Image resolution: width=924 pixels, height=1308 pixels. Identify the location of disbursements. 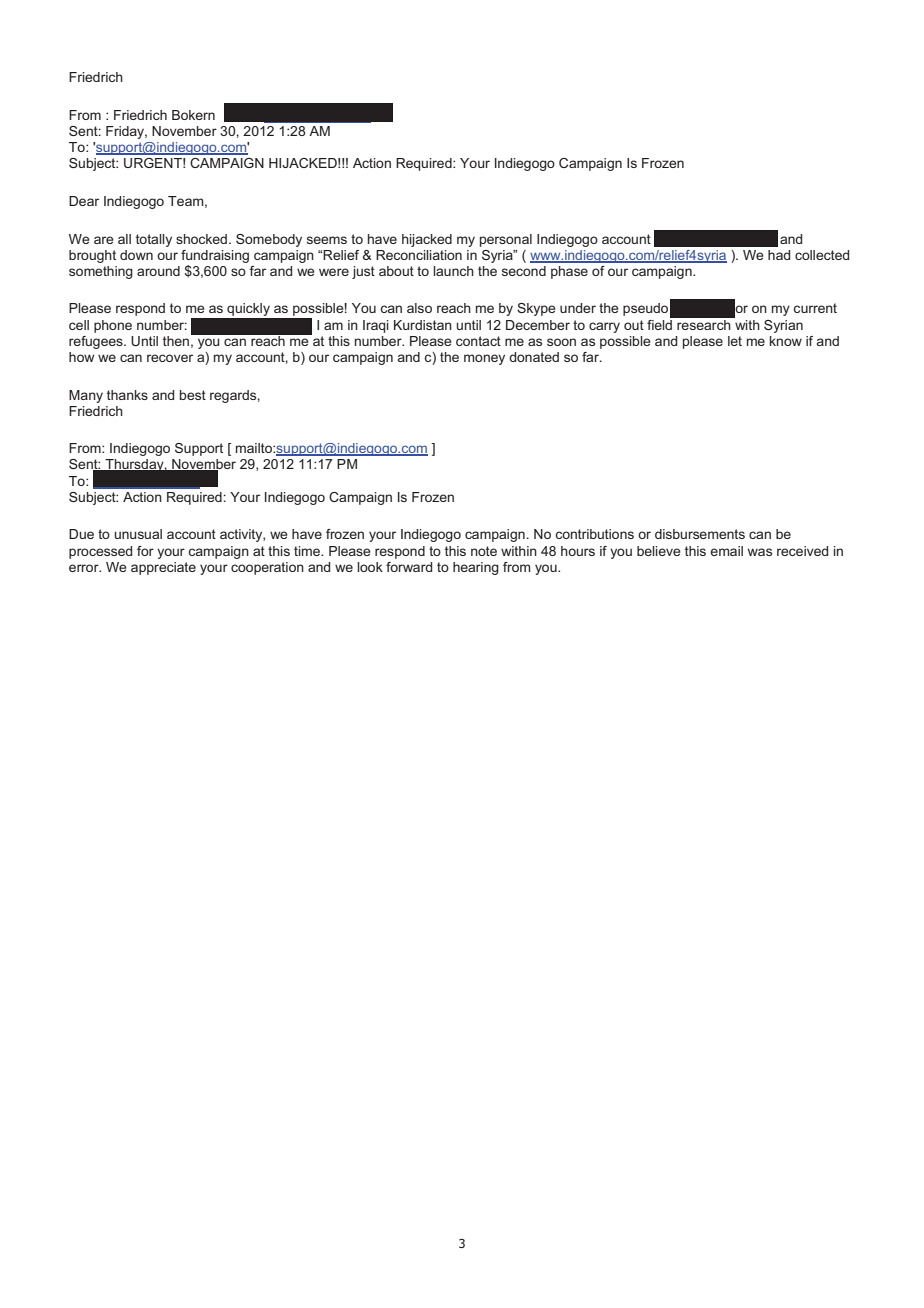
(700, 534).
